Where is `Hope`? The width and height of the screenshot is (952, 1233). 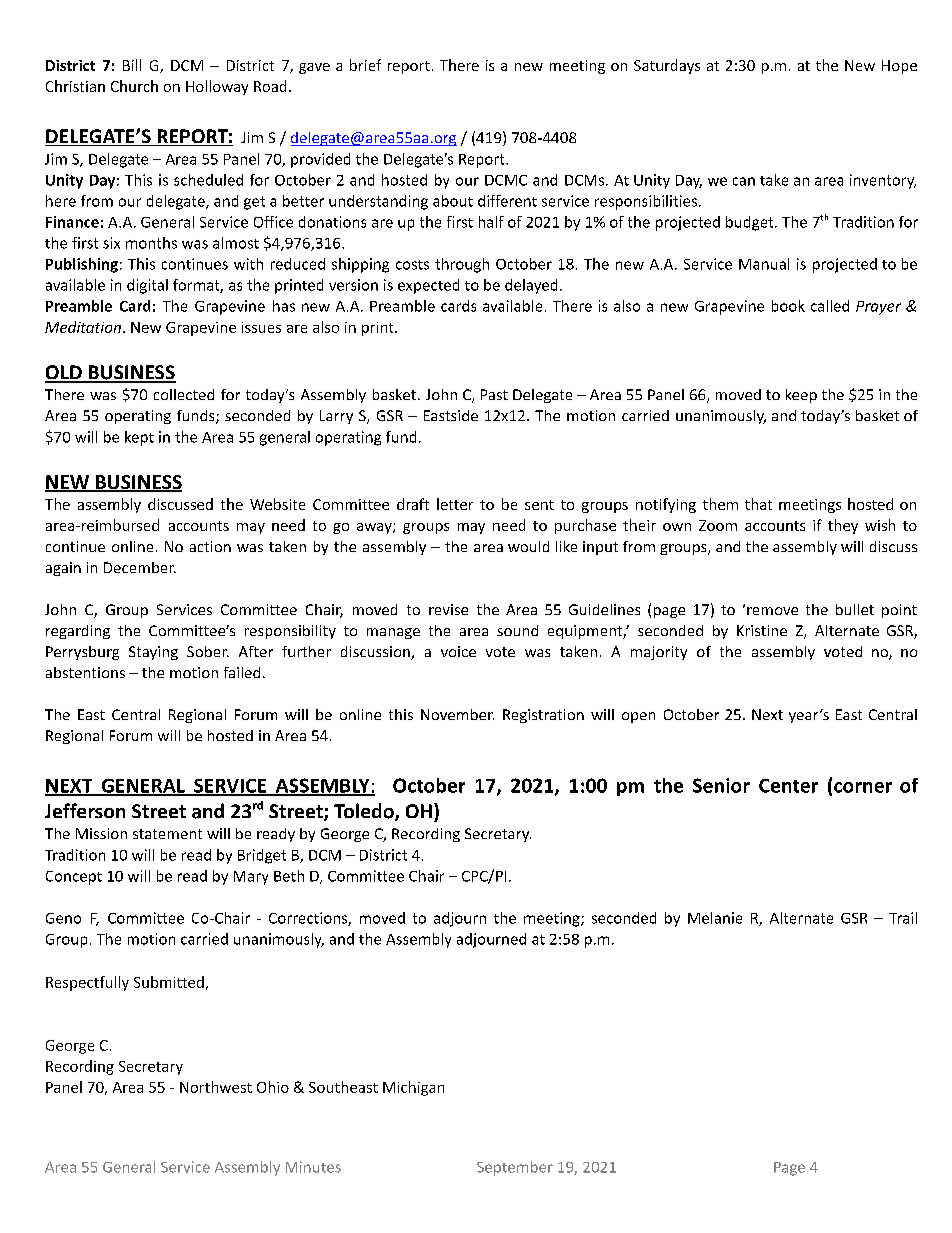
Hope is located at coordinates (899, 67).
